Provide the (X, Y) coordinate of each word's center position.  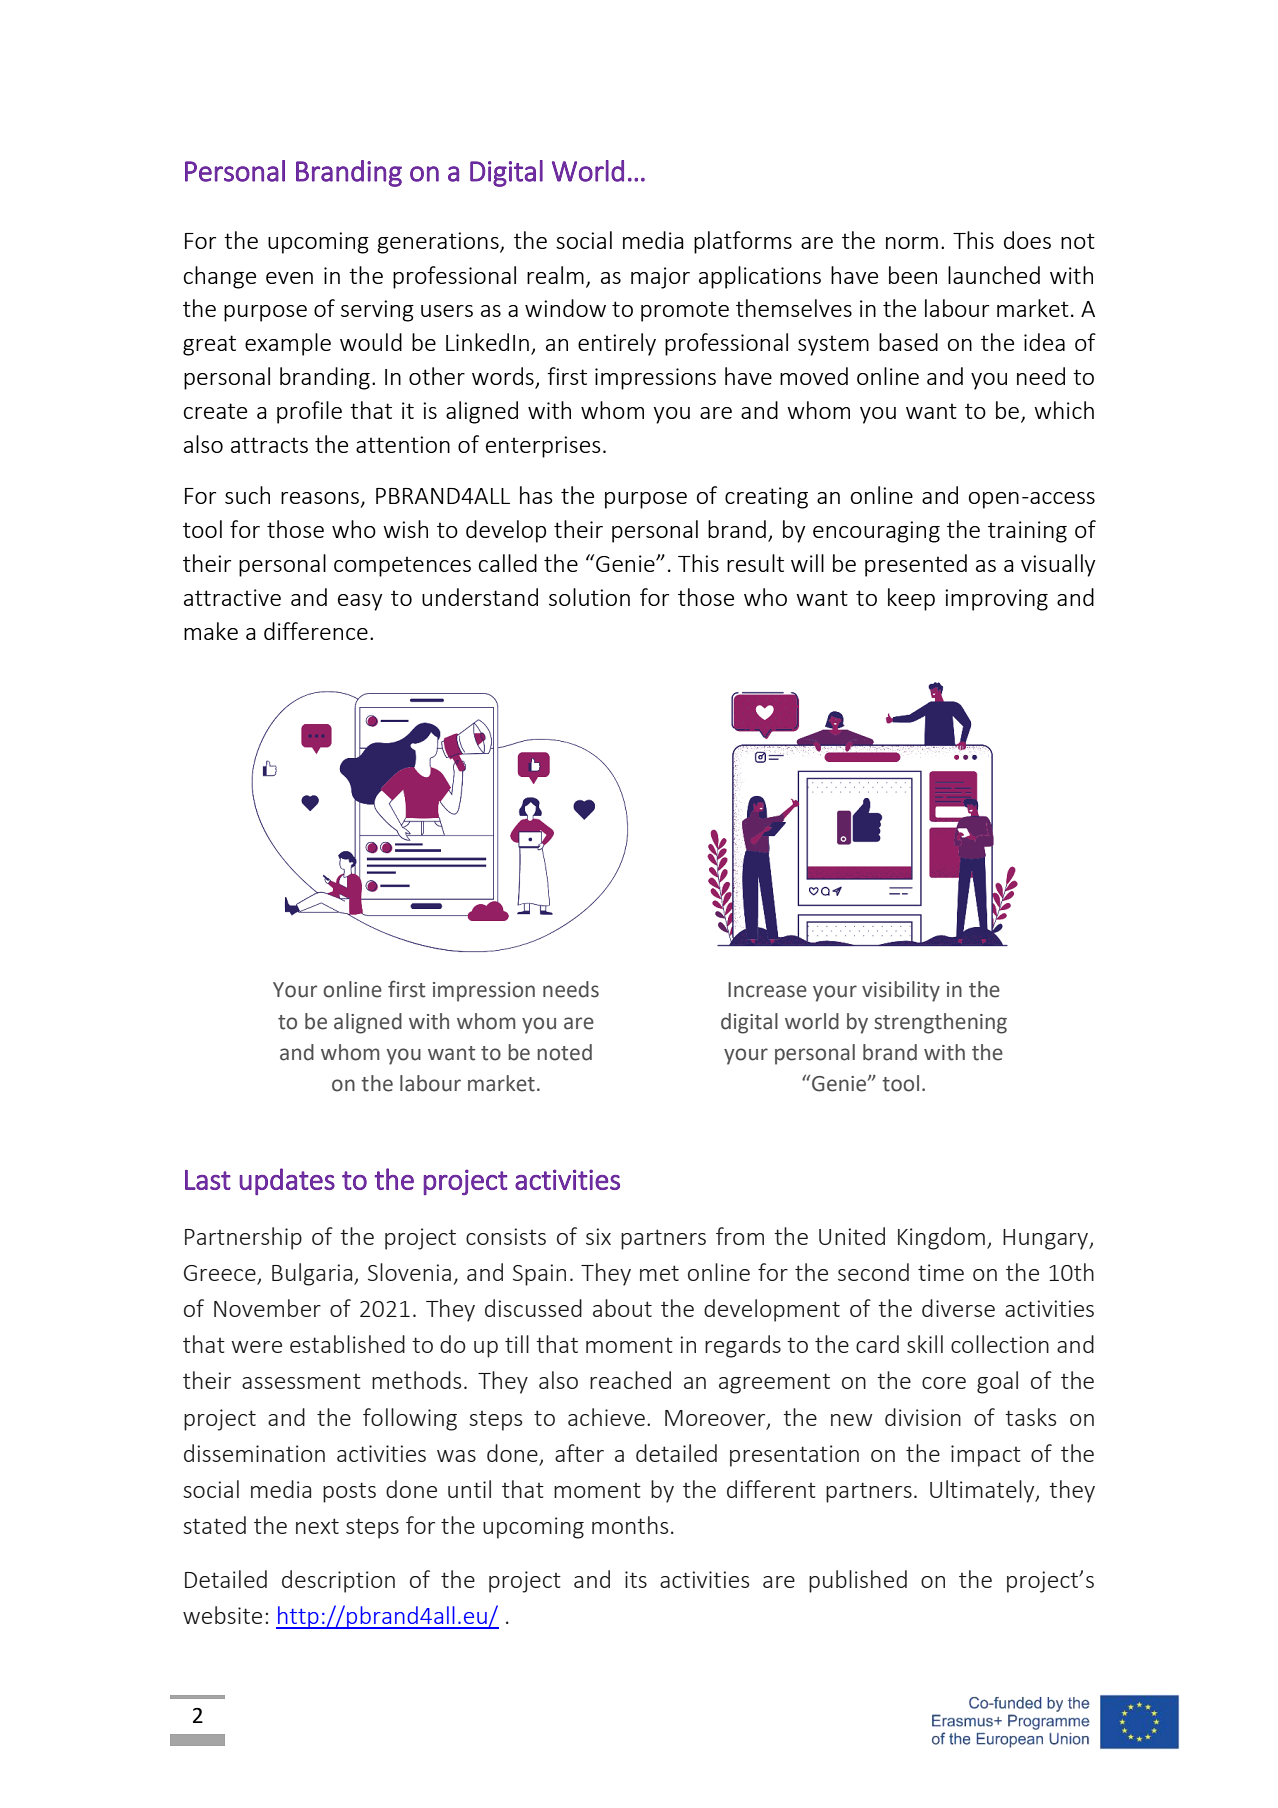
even (289, 278)
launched (994, 275)
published (858, 1581)
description (338, 1581)
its (636, 1579)
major (660, 278)
